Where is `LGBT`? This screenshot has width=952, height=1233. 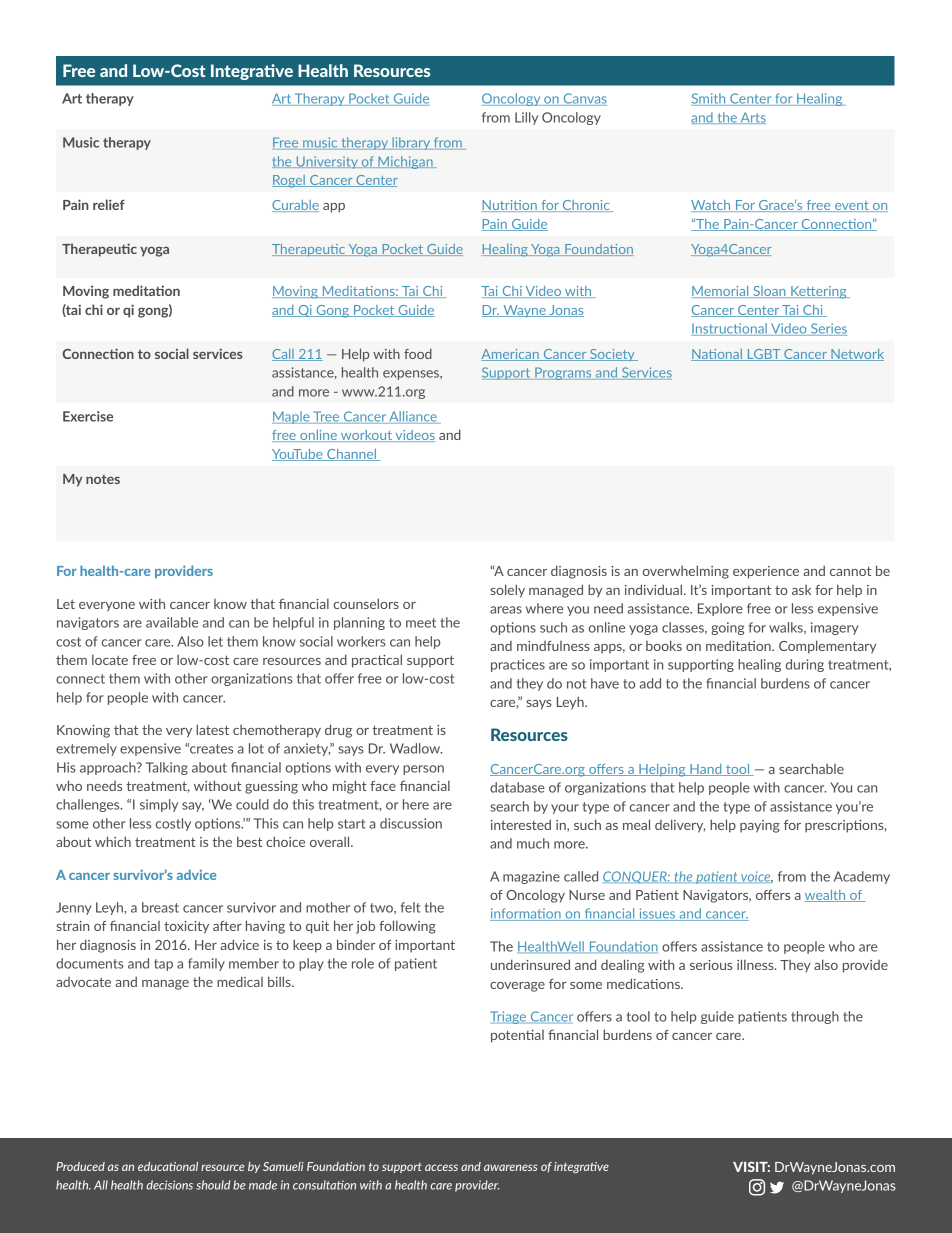
LGBT is located at coordinates (764, 355).
